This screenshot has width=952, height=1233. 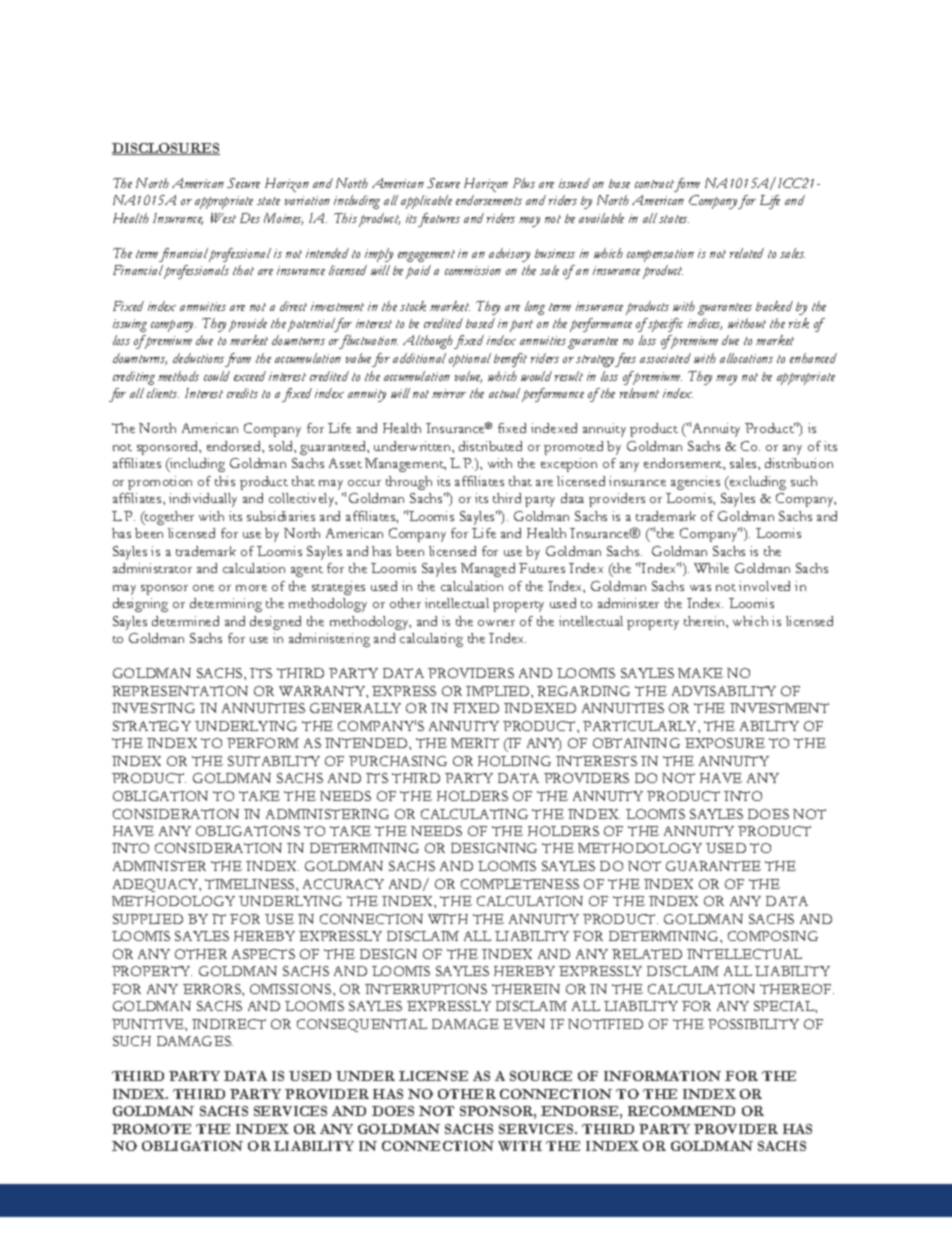 I want to click on was, so click(x=700, y=588).
